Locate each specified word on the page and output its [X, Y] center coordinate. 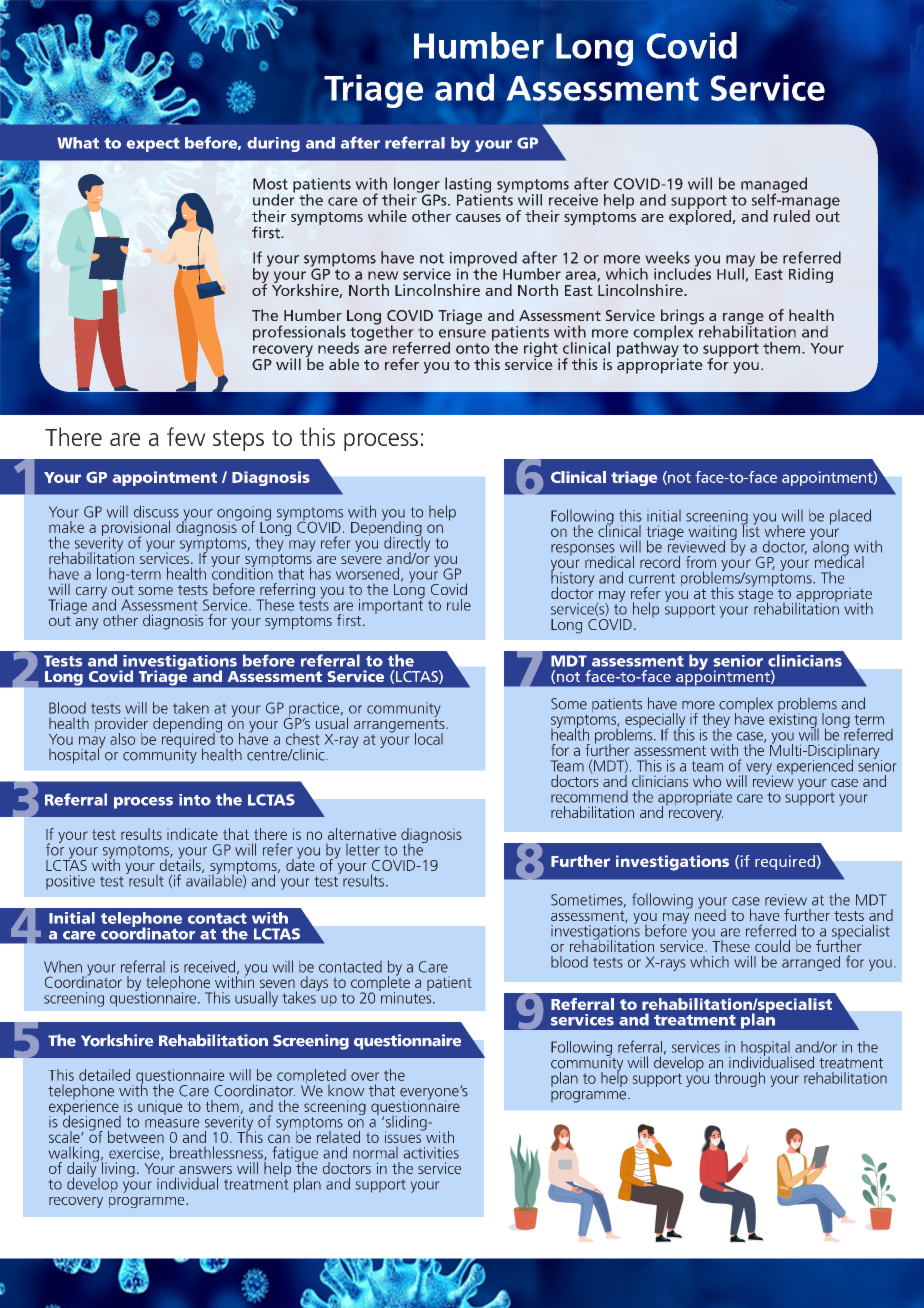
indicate [192, 834]
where [785, 531]
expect [153, 145]
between [136, 1137]
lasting [468, 186]
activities [431, 1153]
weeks [667, 257]
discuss [156, 511]
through [740, 1079]
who [707, 781]
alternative [362, 834]
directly [407, 544]
